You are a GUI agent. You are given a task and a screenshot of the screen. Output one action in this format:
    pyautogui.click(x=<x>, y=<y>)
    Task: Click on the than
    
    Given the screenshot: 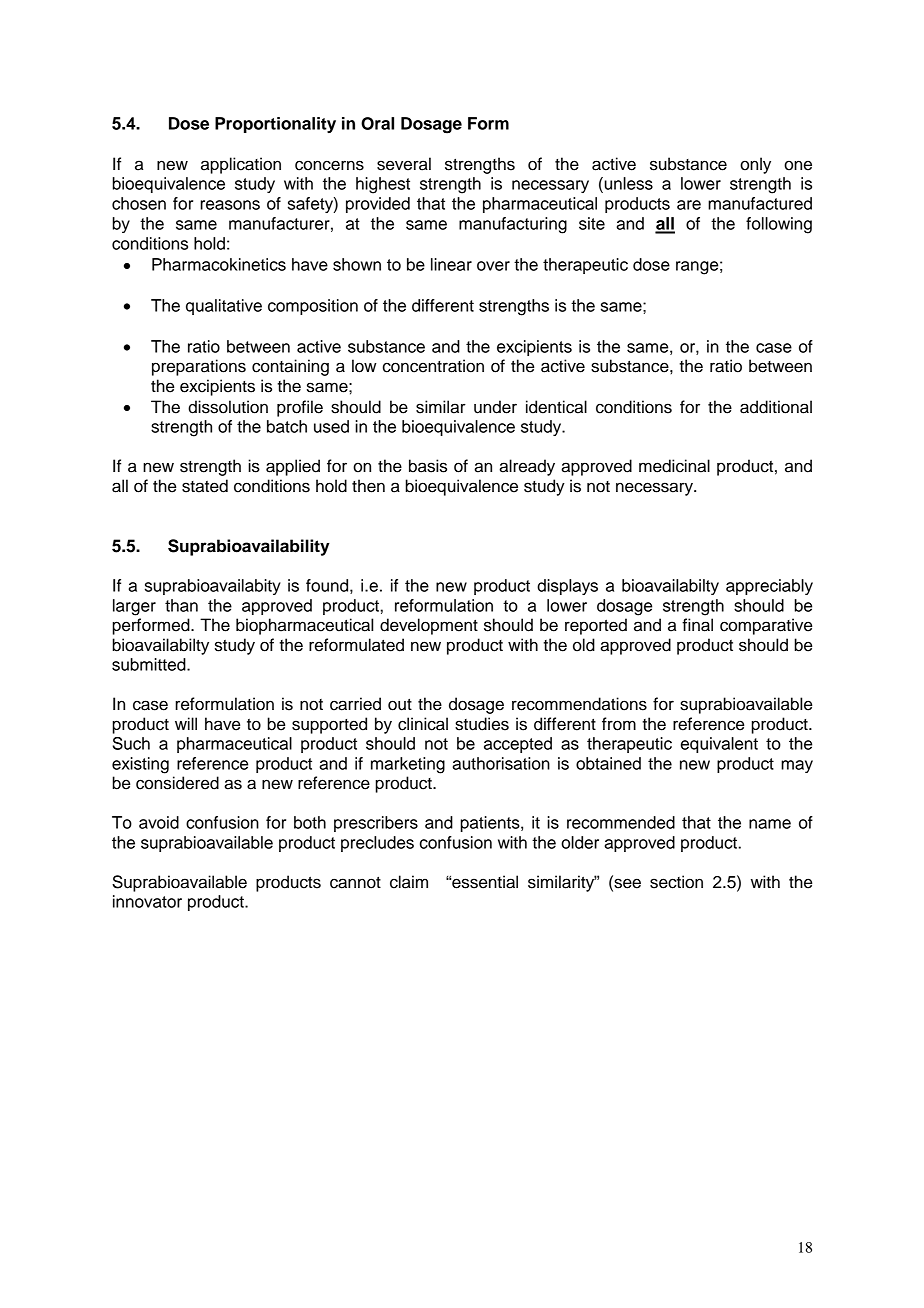 What is the action you would take?
    pyautogui.click(x=181, y=605)
